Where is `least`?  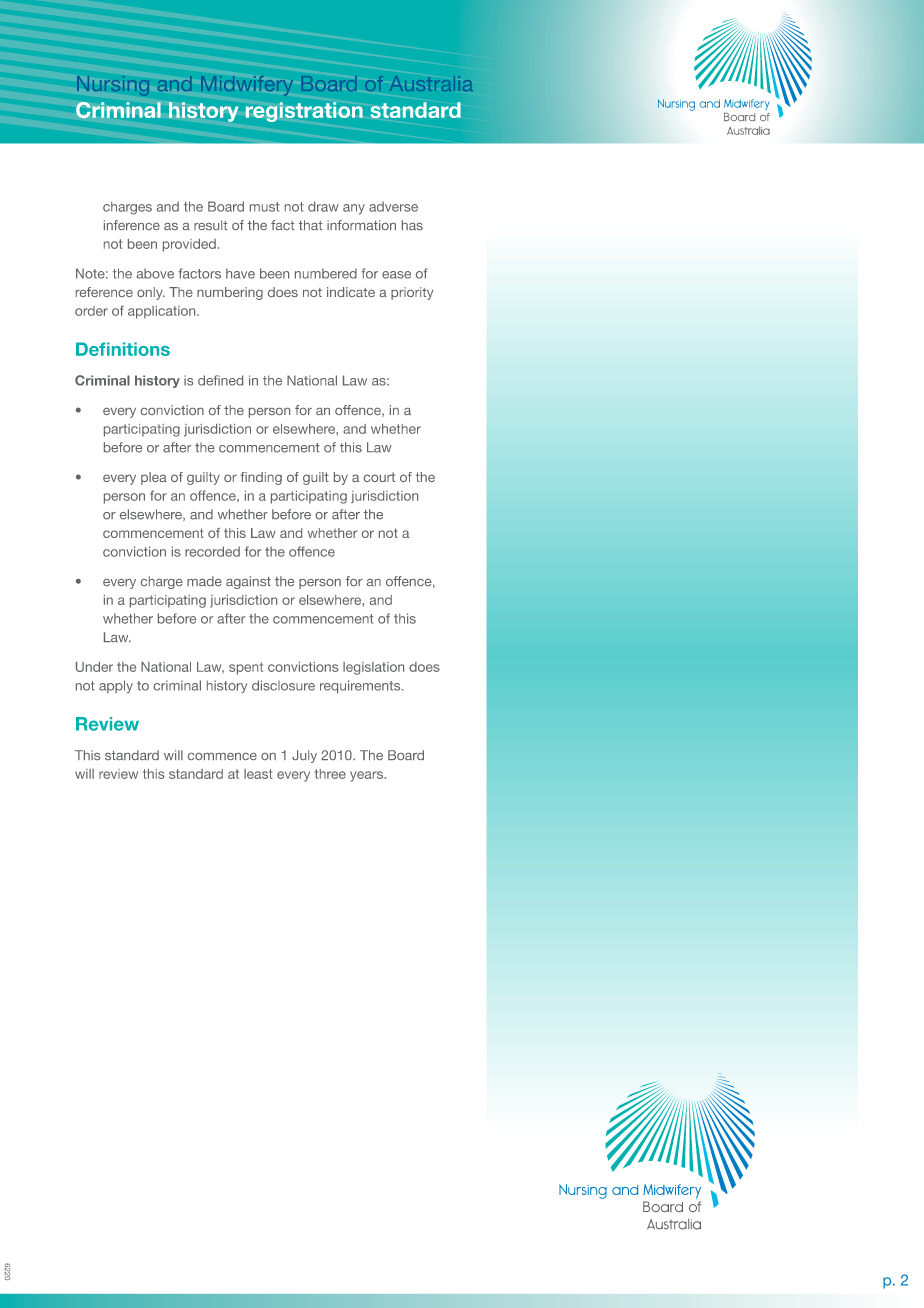
least is located at coordinates (258, 774).
